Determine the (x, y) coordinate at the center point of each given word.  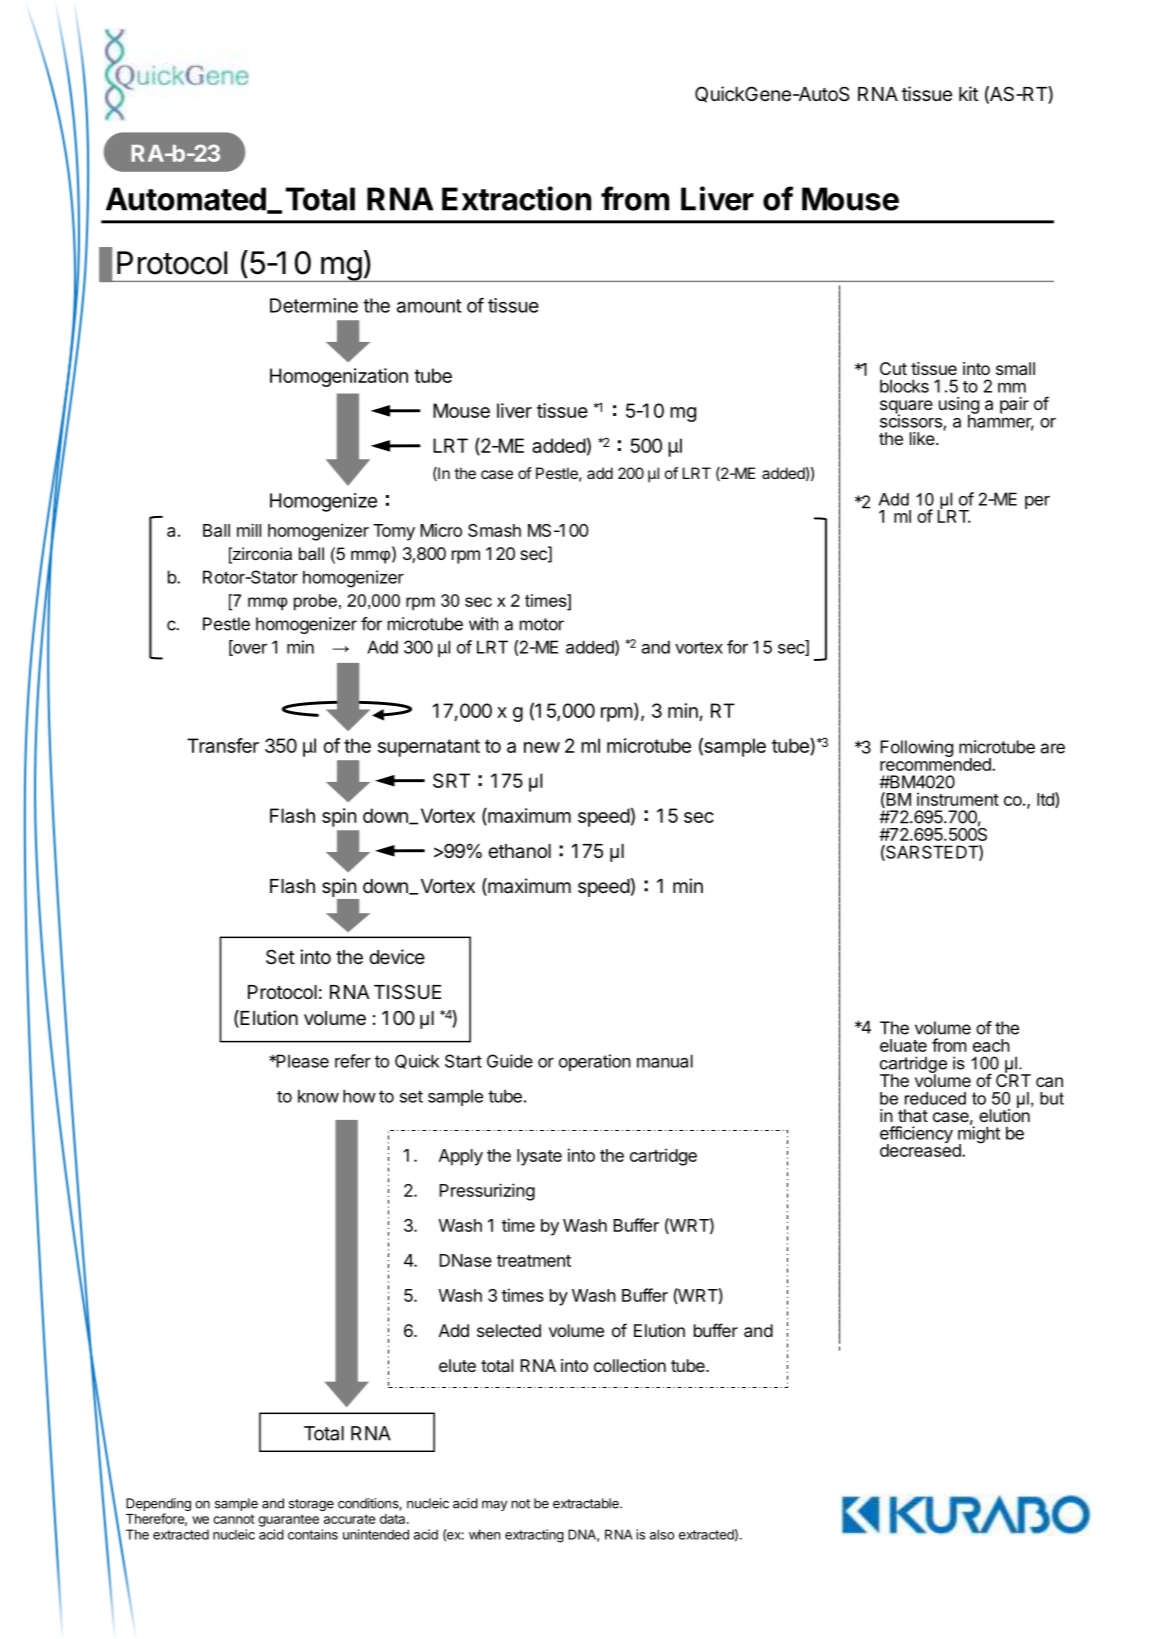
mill (249, 530)
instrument (958, 799)
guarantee (288, 1520)
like (923, 438)
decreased (921, 1149)
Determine (314, 305)
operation (595, 1062)
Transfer (223, 745)
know (318, 1096)
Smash (494, 530)
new (542, 747)
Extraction (516, 198)
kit (968, 93)
